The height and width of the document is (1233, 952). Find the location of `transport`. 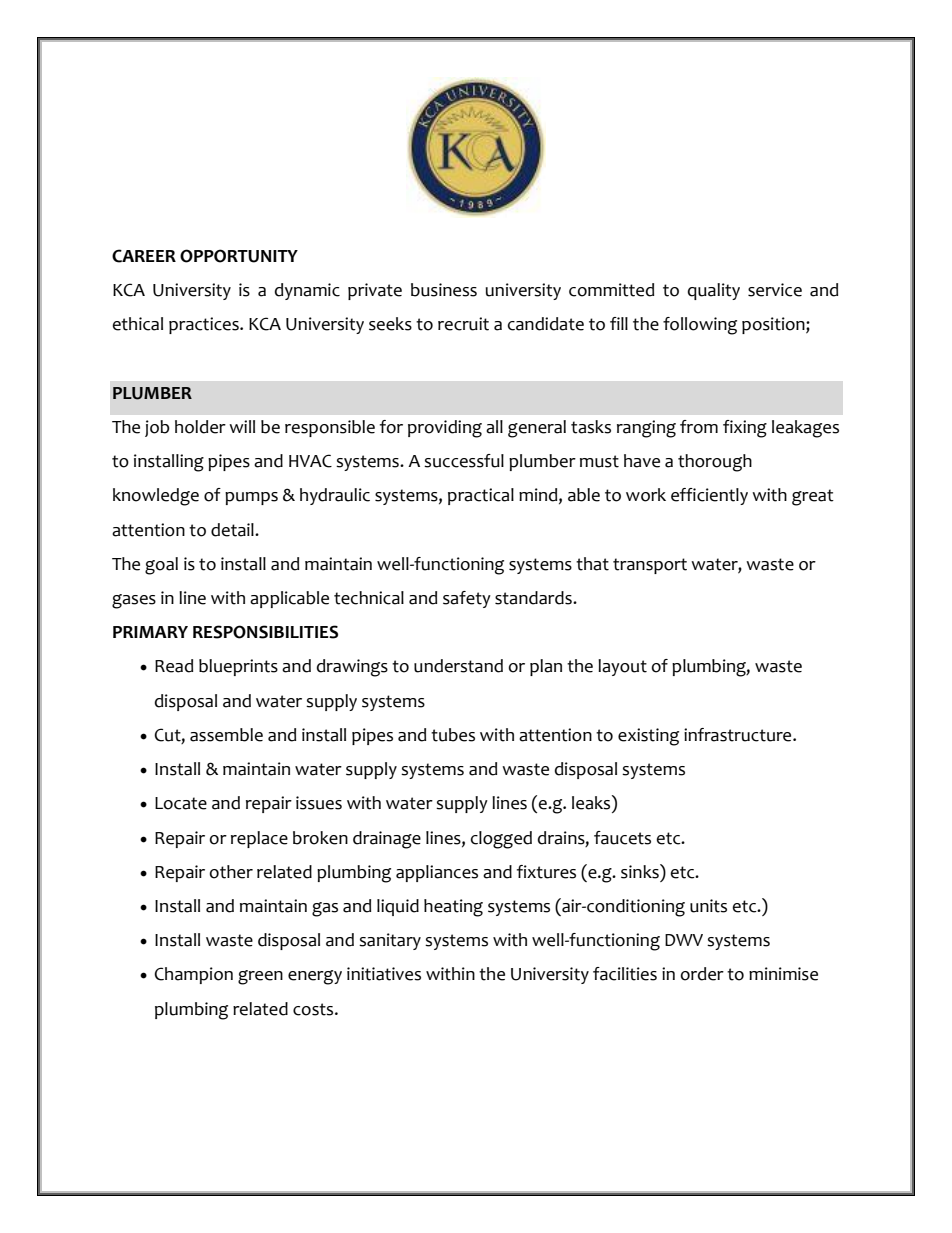

transport is located at coordinates (650, 566).
